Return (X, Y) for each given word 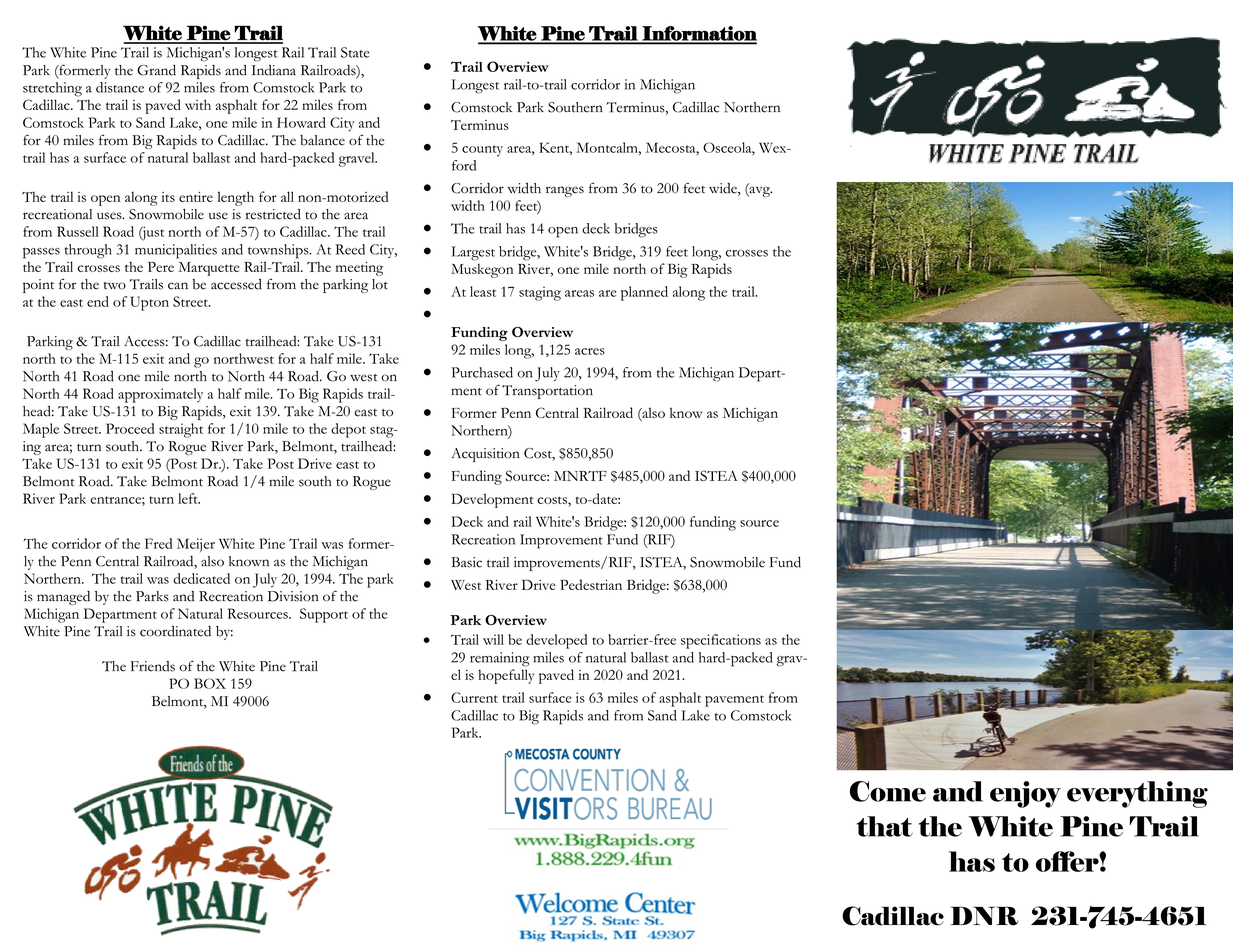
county (482, 151)
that (885, 826)
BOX (210, 683)
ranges (565, 191)
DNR (984, 916)
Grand (156, 70)
